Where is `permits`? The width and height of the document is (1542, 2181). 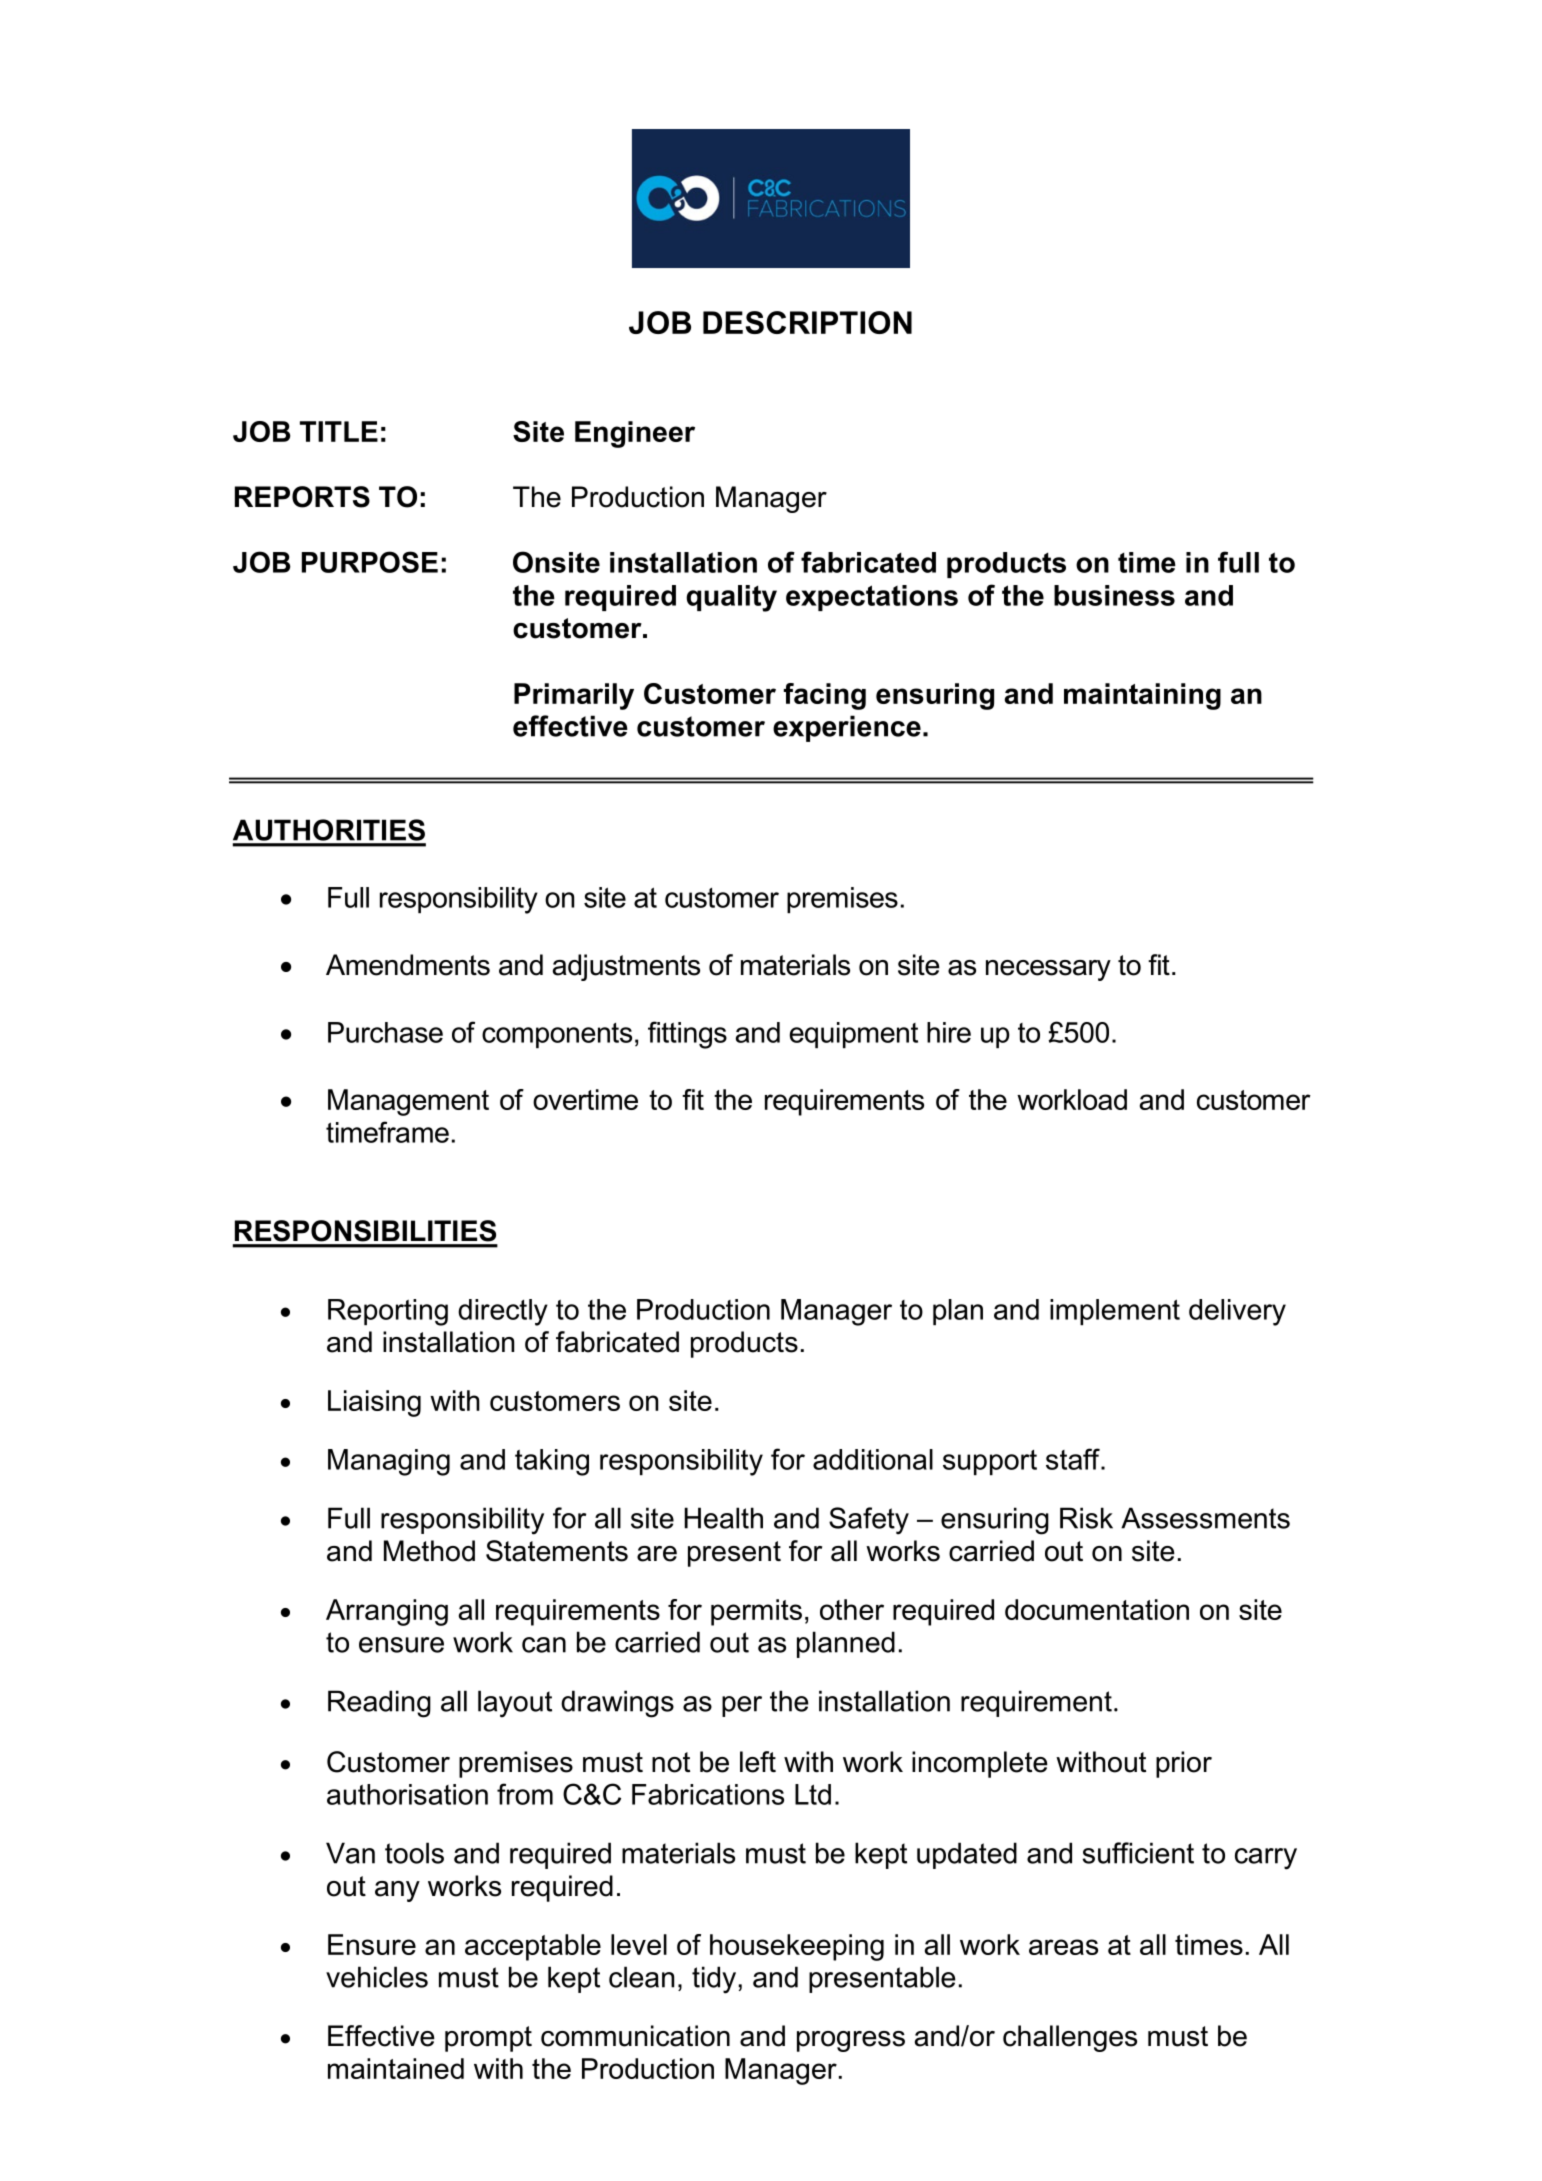 permits is located at coordinates (756, 1612).
